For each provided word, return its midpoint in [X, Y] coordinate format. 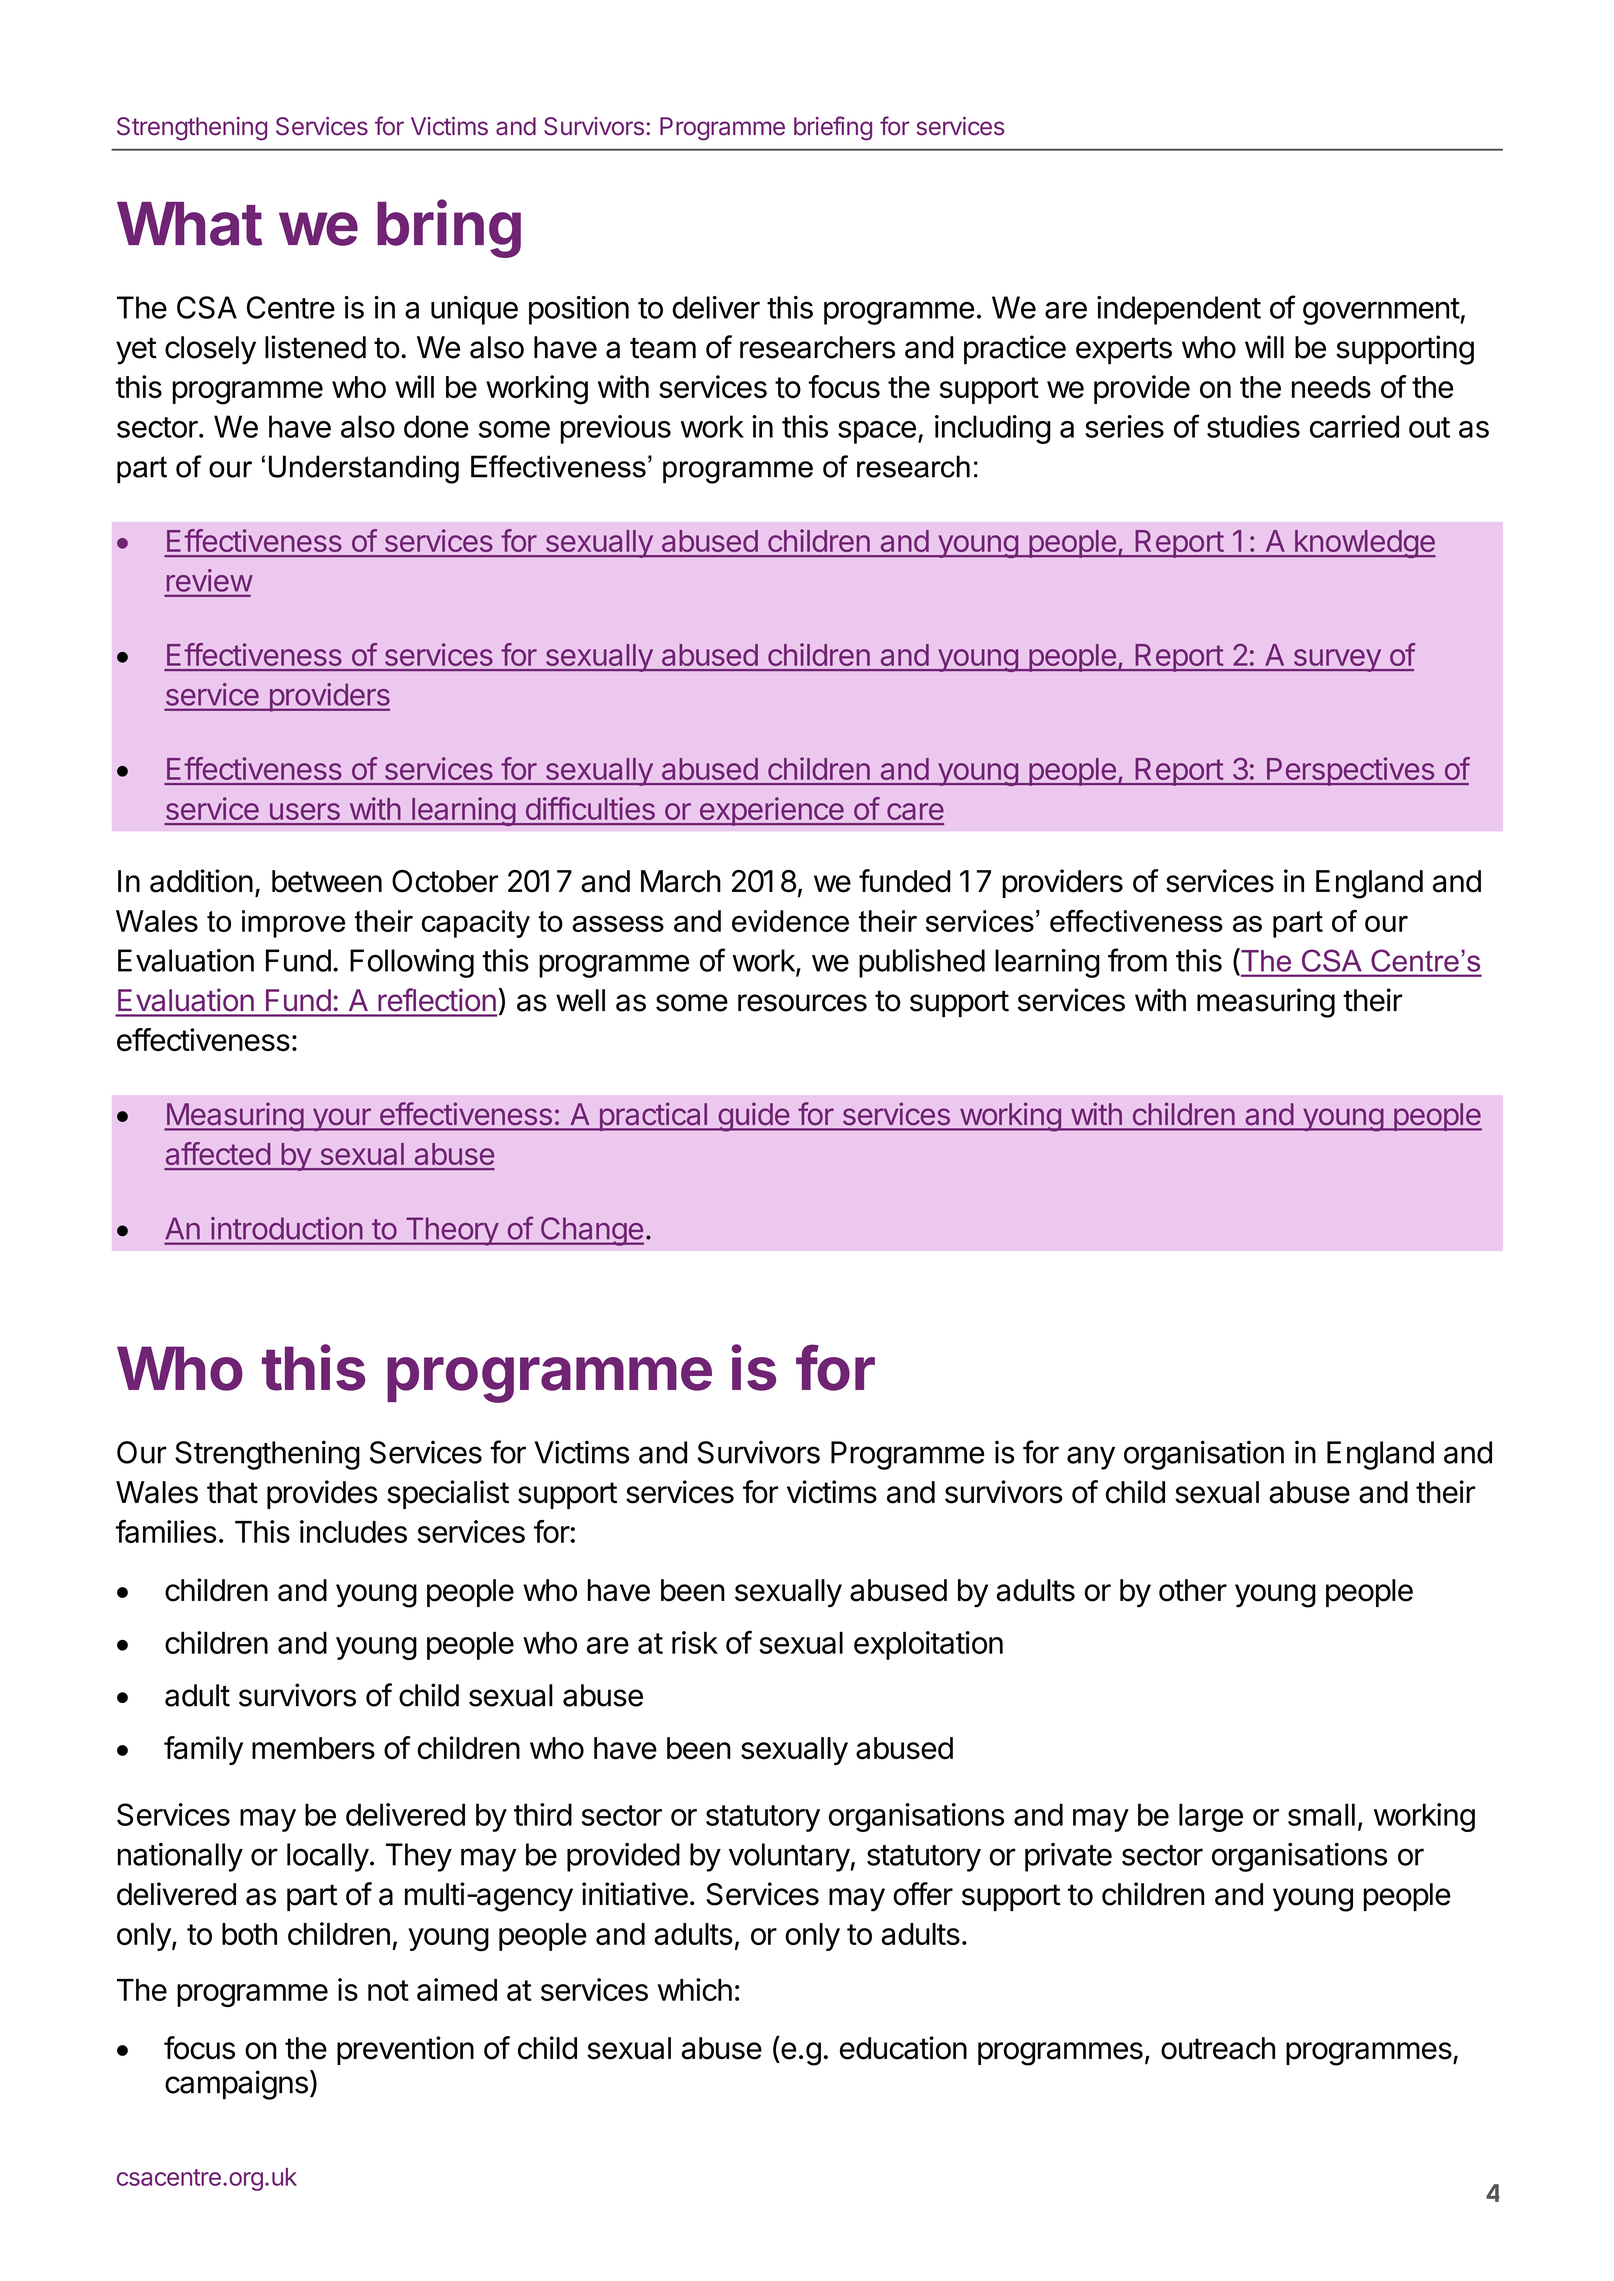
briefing [833, 128]
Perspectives [1350, 771]
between [327, 881]
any [1091, 1458]
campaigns [236, 2085]
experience [771, 811]
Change [591, 1231]
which [695, 1989]
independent [1179, 310]
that [232, 1492]
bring [449, 228]
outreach [1218, 2048]
